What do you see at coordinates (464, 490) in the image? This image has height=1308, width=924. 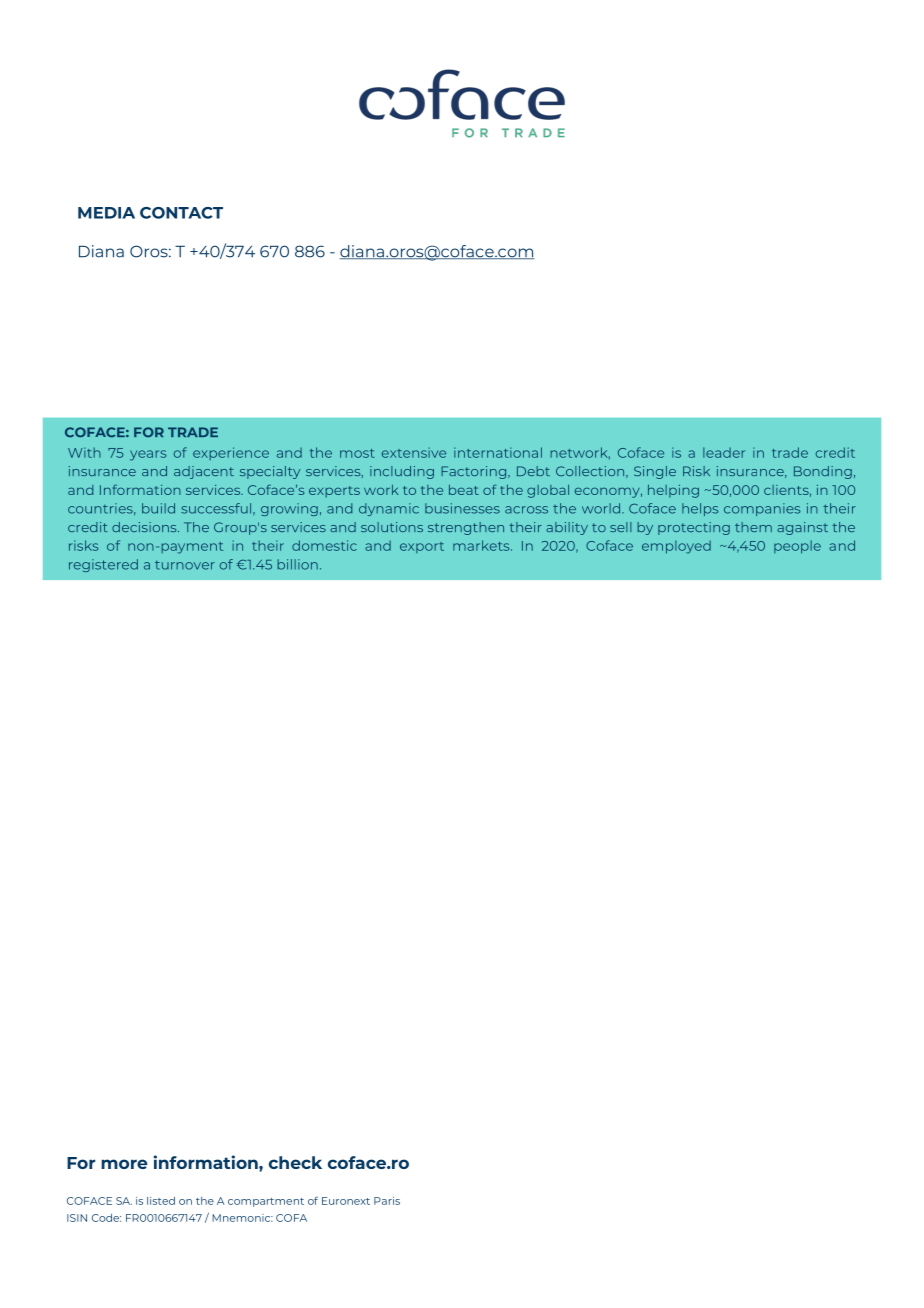 I see `beat` at bounding box center [464, 490].
